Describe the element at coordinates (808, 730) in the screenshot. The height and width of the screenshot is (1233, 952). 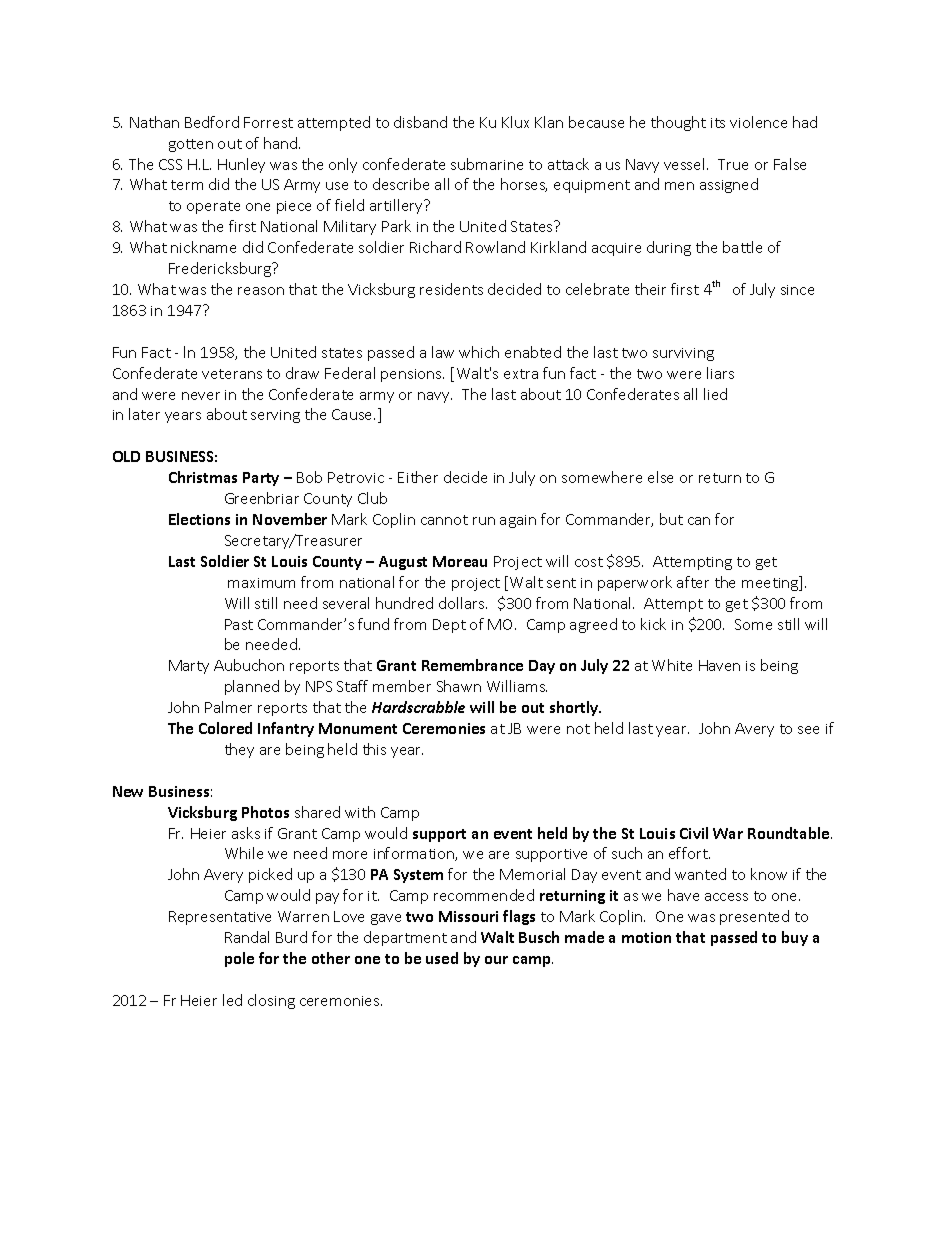
I see `see` at that location.
